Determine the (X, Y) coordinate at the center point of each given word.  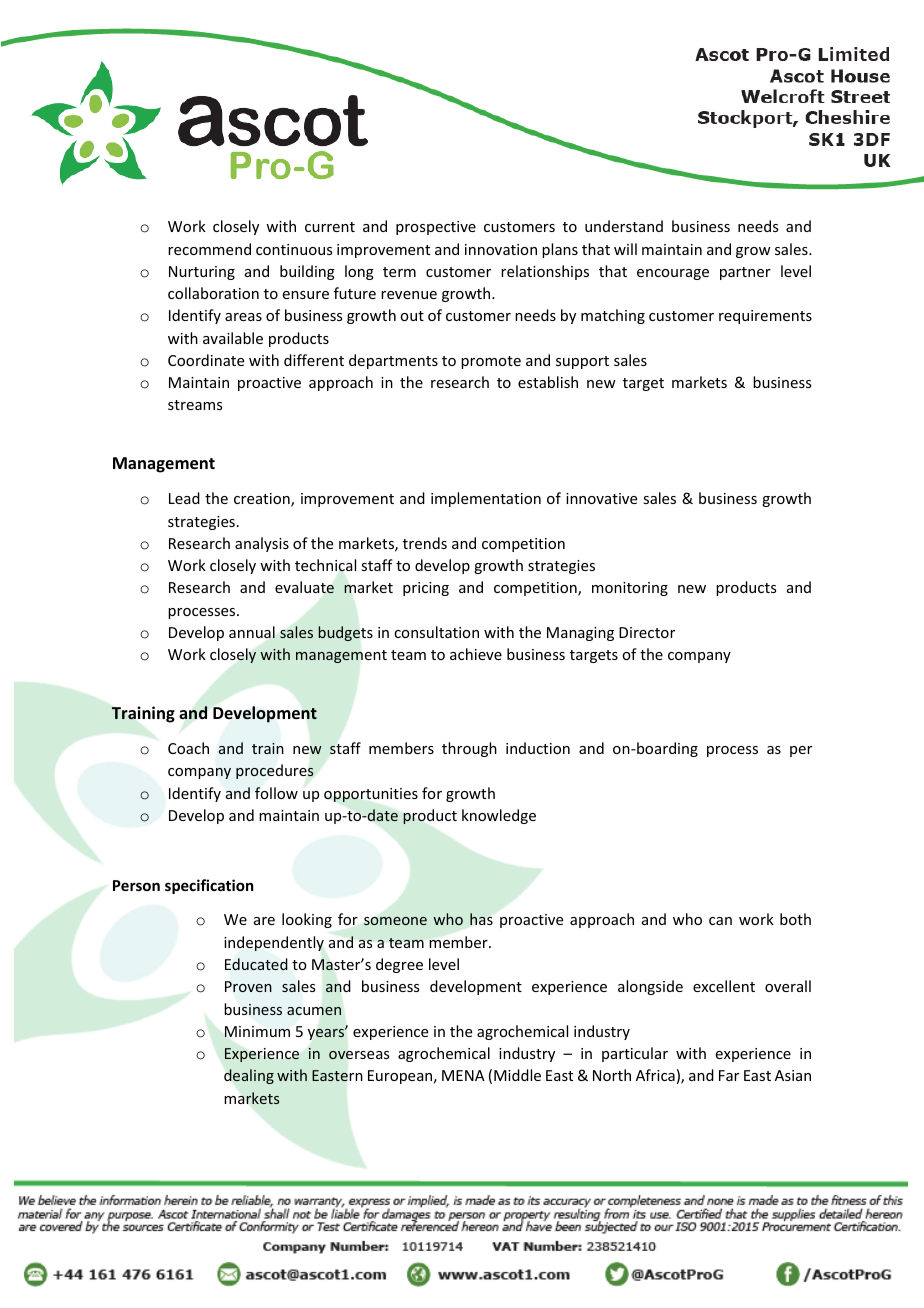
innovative (601, 498)
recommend (209, 249)
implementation (486, 499)
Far (729, 1075)
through (469, 749)
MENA (463, 1075)
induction (538, 748)
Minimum (257, 1031)
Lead (184, 498)
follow (276, 793)
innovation (501, 249)
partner (745, 273)
